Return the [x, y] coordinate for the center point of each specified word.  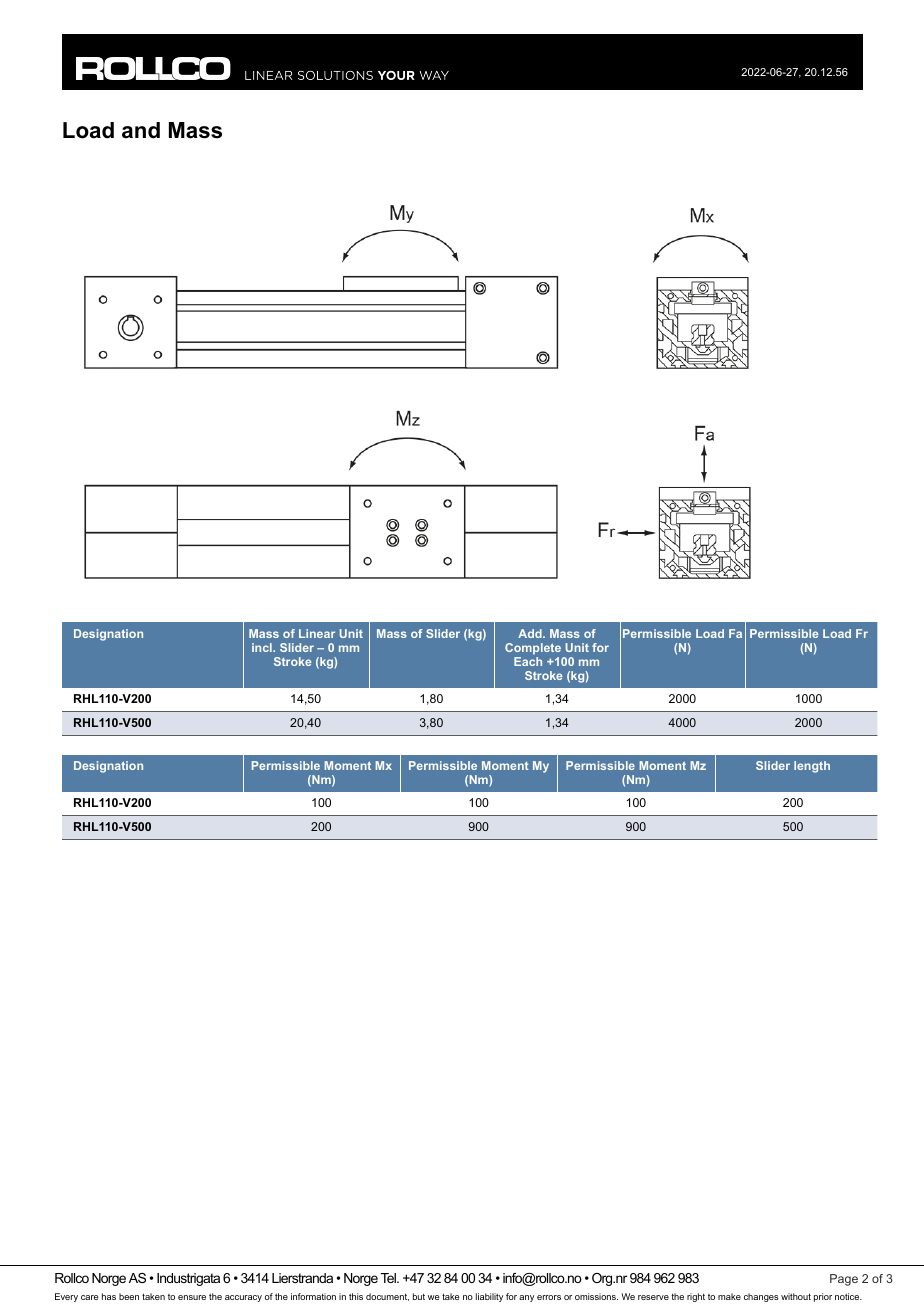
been [129, 1296]
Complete [533, 649]
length [812, 767]
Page [844, 1280]
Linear [317, 633]
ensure [192, 1297]
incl [263, 647]
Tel [389, 1278]
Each [528, 661]
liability [489, 1297]
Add [531, 633]
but [419, 1296]
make [729, 1296]
